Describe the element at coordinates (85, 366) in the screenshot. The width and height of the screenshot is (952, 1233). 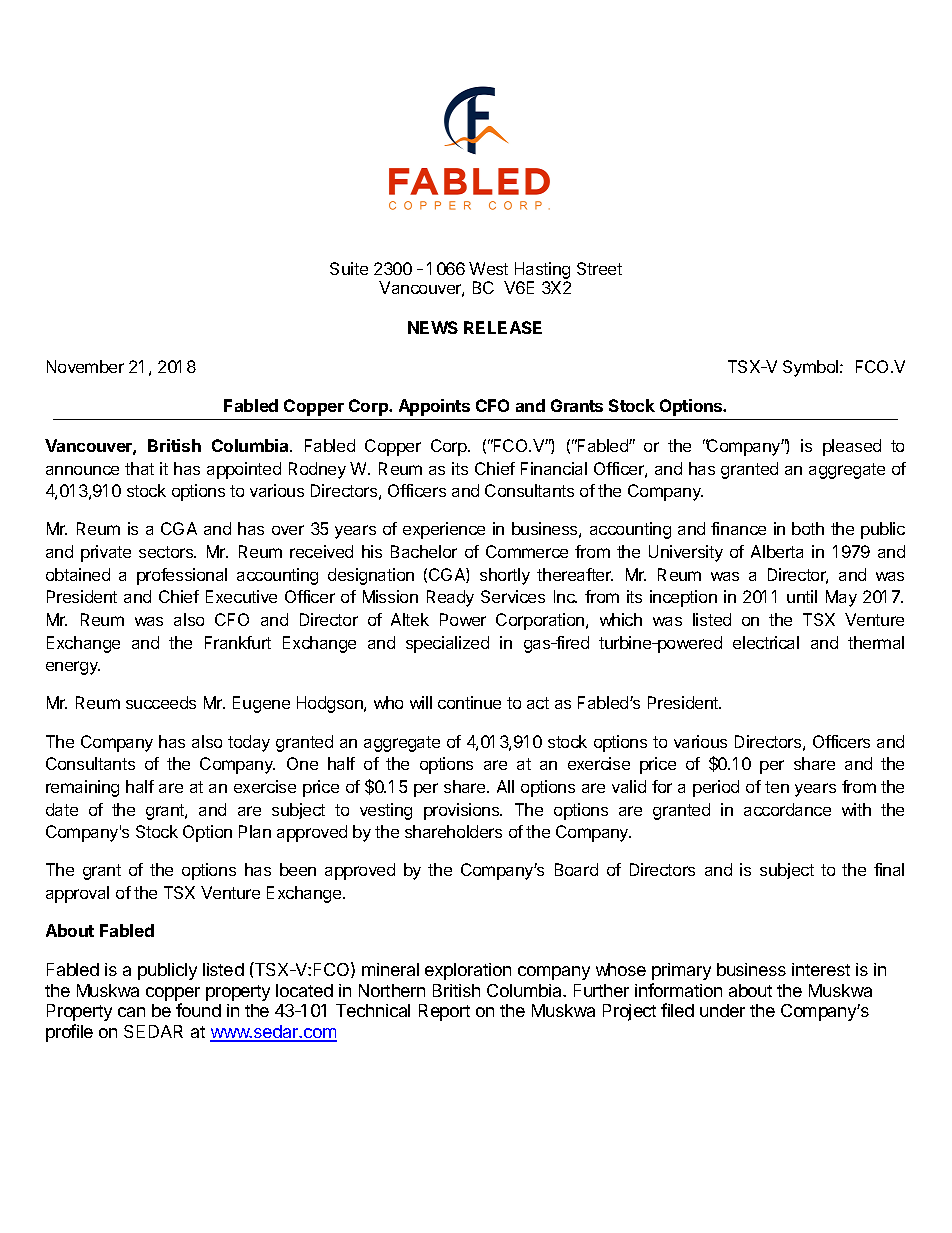
I see `November` at that location.
